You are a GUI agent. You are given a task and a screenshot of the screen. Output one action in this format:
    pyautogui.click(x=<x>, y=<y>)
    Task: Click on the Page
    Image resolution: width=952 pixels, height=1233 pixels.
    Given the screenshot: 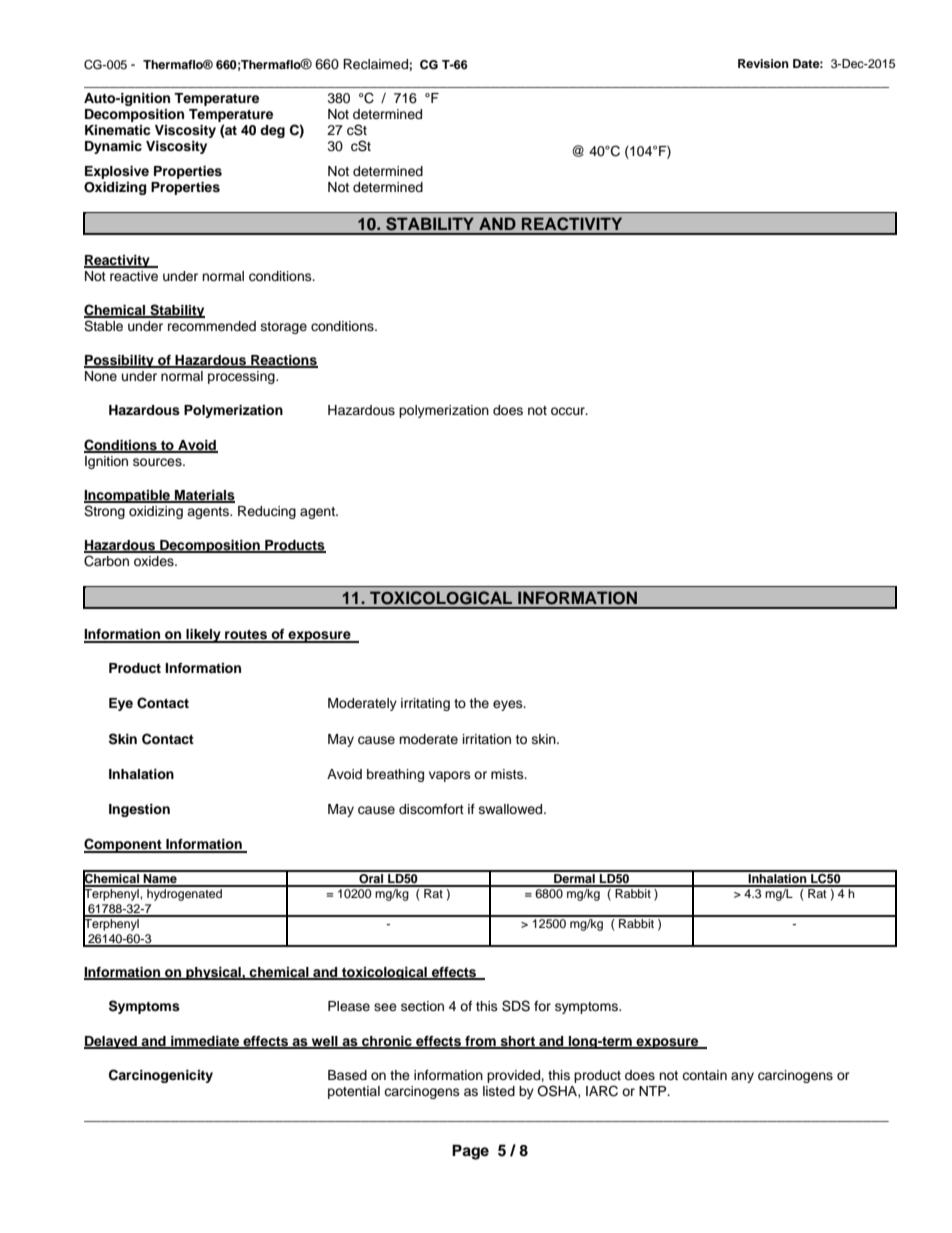 What is the action you would take?
    pyautogui.click(x=470, y=1152)
